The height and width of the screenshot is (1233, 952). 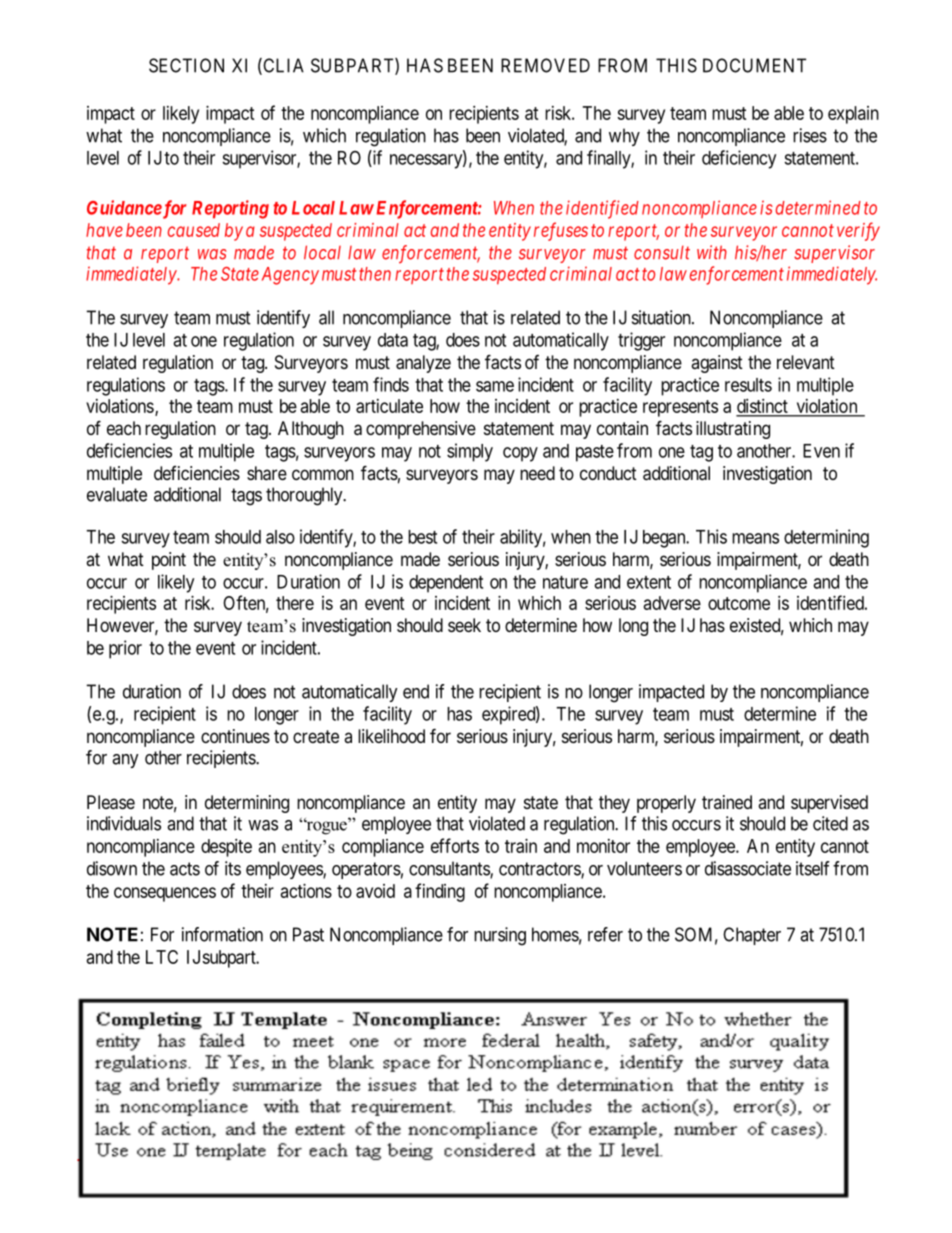 I want to click on DOCUMENT, so click(x=754, y=65).
